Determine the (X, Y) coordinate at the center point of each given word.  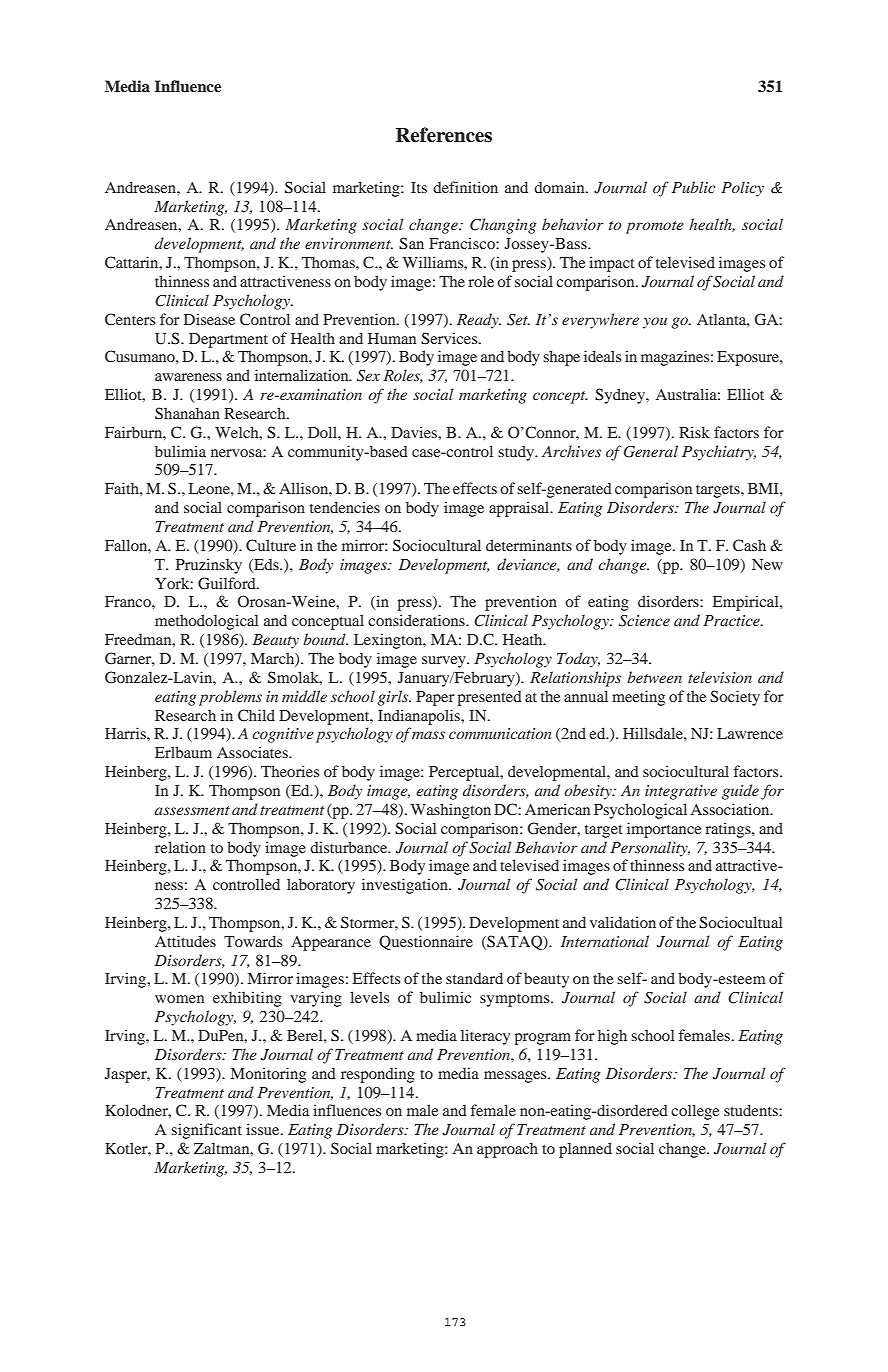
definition (465, 187)
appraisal (520, 509)
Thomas (329, 262)
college (695, 1112)
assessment (192, 810)
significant (206, 1131)
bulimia (180, 451)
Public (693, 187)
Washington (450, 811)
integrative (681, 792)
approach (507, 1150)
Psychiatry (719, 453)
